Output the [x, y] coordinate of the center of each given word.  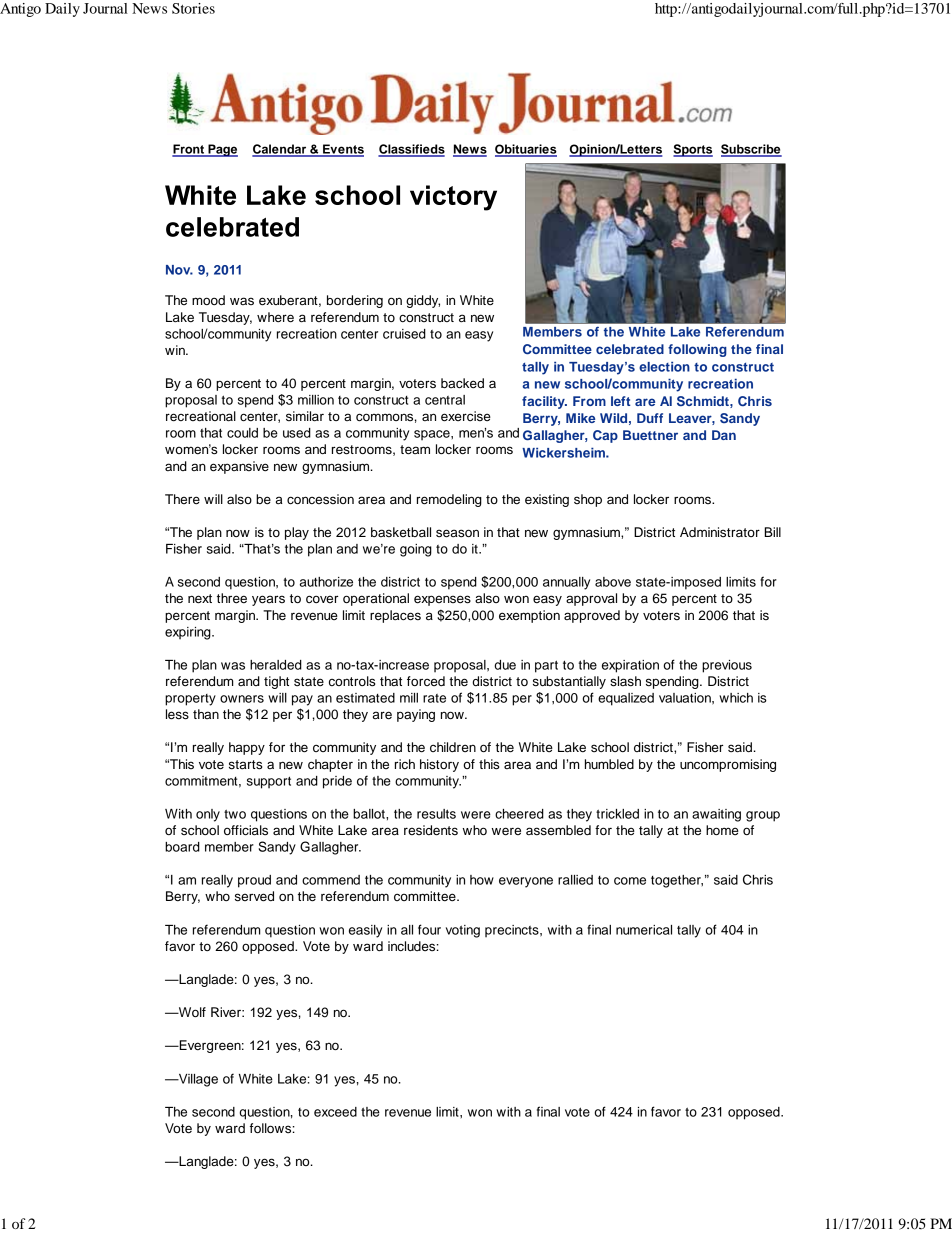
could [242, 433]
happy [247, 748]
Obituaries [526, 150]
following [697, 350]
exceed [335, 1112]
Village [197, 1080]
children [453, 747]
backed [462, 383]
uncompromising [728, 765]
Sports [693, 150]
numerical [644, 930]
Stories [193, 8]
